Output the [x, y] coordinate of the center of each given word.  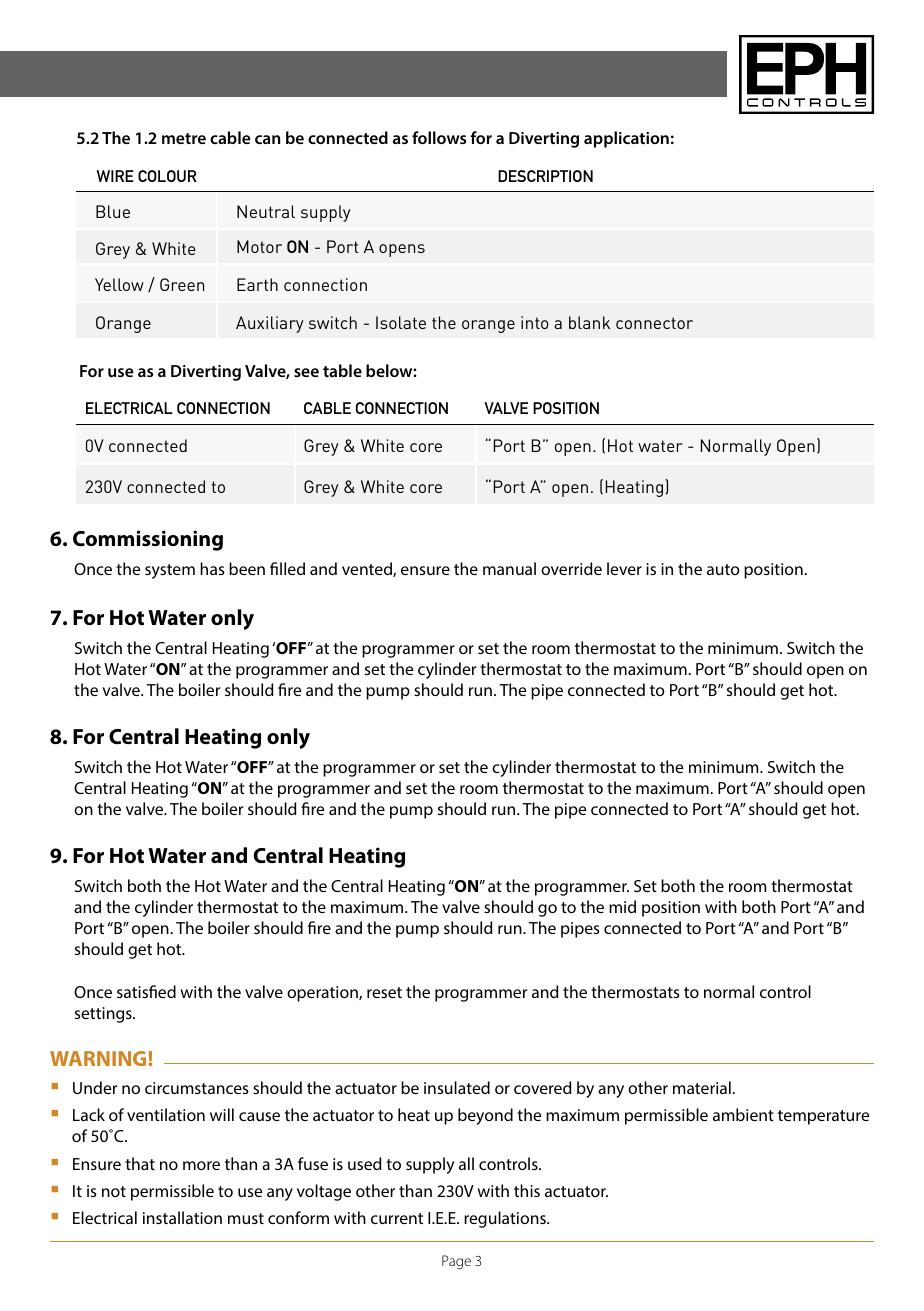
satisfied [146, 991]
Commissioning [148, 540]
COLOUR [167, 176]
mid [622, 906]
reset [384, 992]
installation [182, 1217]
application [626, 139]
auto [723, 569]
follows [439, 137]
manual [509, 568]
